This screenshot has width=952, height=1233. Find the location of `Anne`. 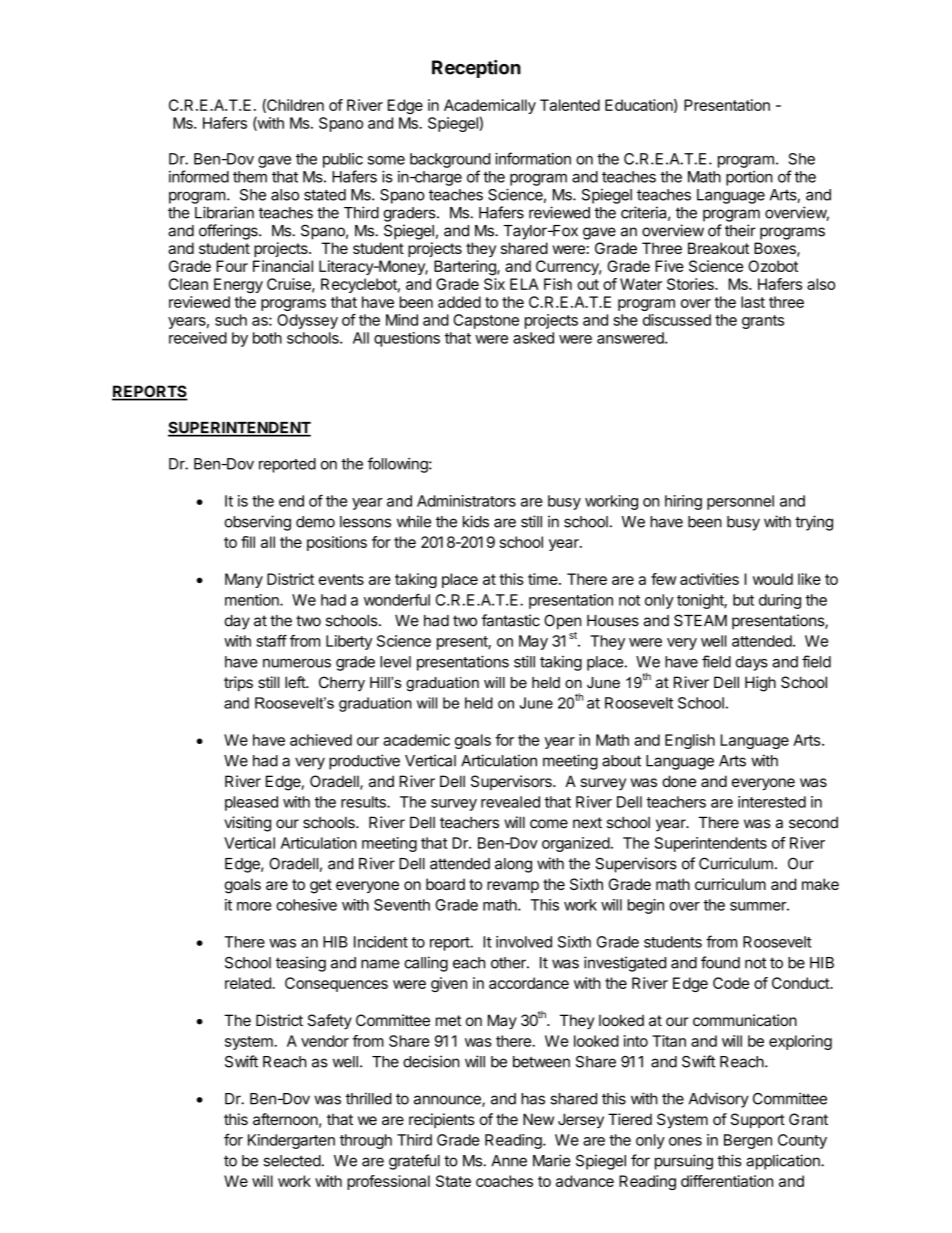

Anne is located at coordinates (509, 1161).
